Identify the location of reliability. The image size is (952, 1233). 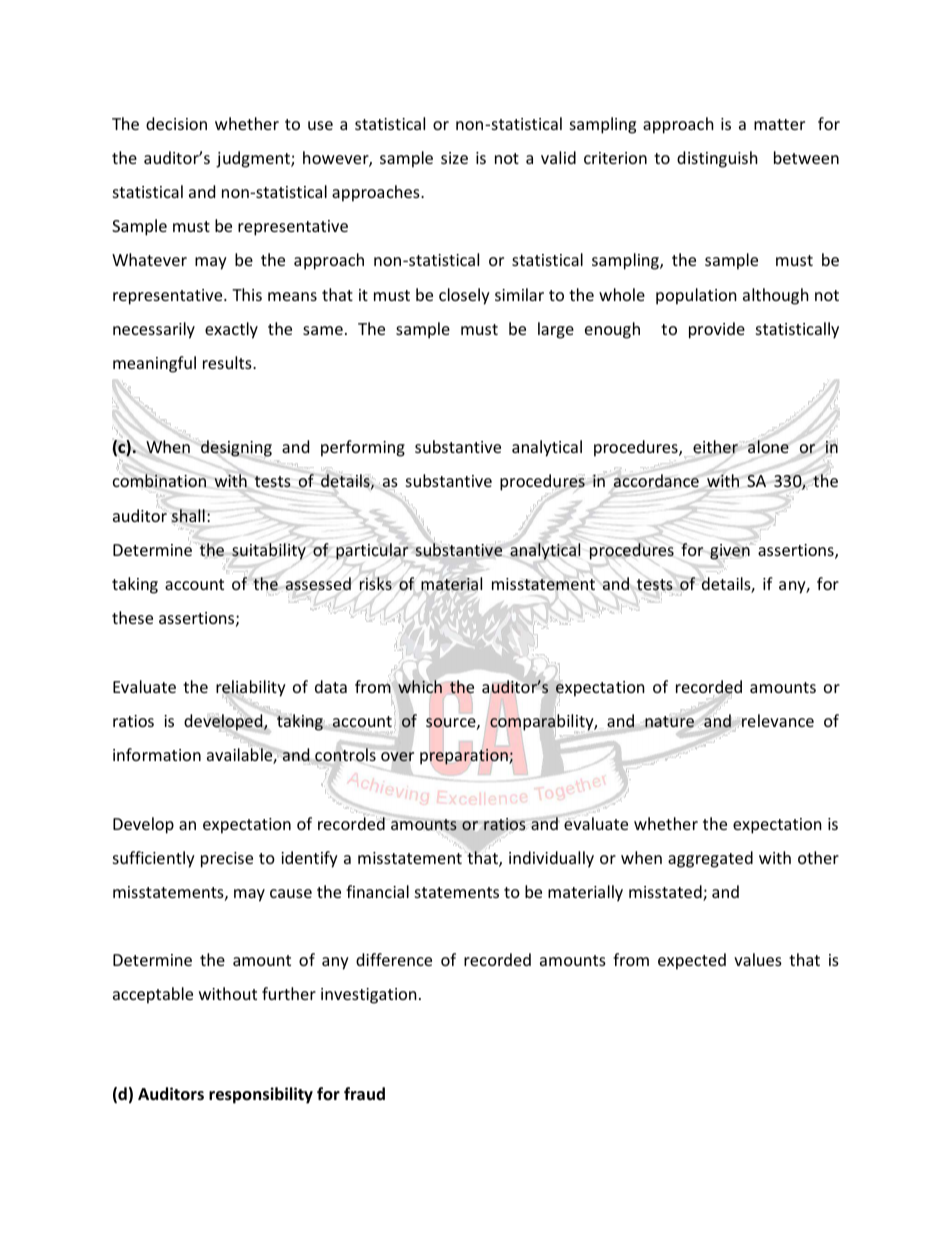
(251, 689).
